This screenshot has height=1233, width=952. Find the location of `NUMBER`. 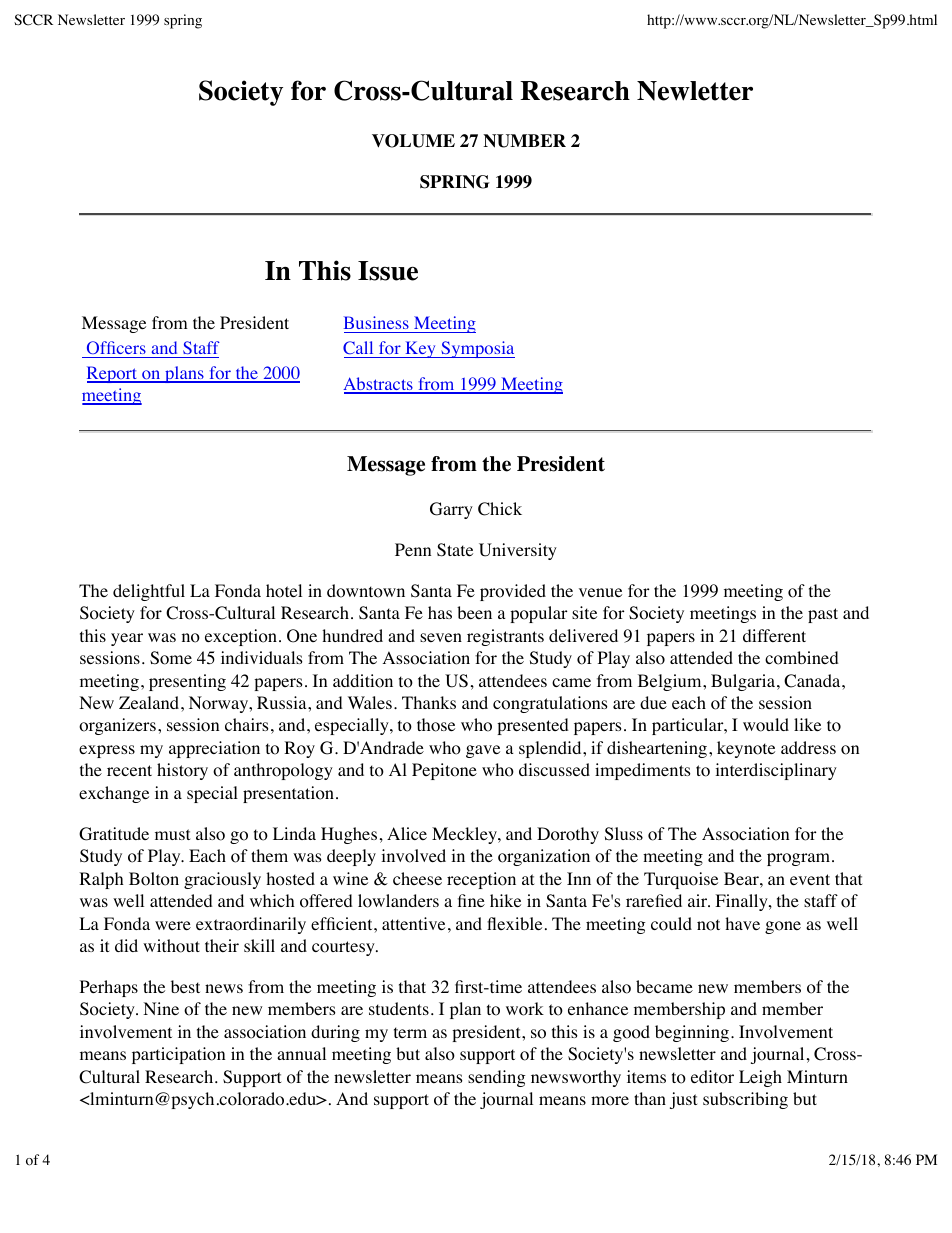

NUMBER is located at coordinates (524, 141).
